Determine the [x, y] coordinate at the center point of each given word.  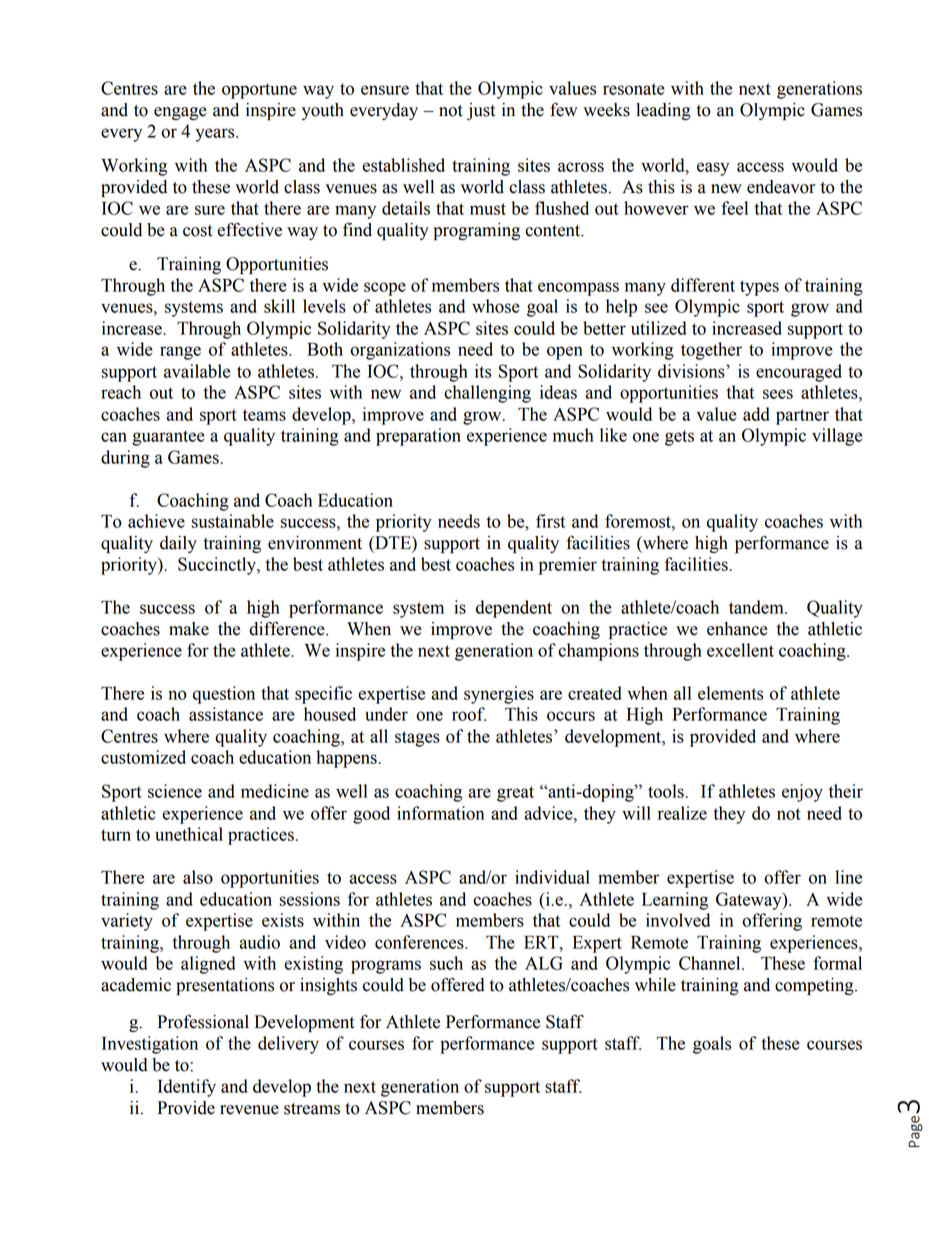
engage [180, 113]
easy [713, 169]
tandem [757, 607]
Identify [187, 1088]
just [481, 111]
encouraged [799, 373]
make [189, 629]
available [197, 371]
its [483, 371]
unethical [189, 834]
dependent [514, 609]
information [440, 813]
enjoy [802, 793]
